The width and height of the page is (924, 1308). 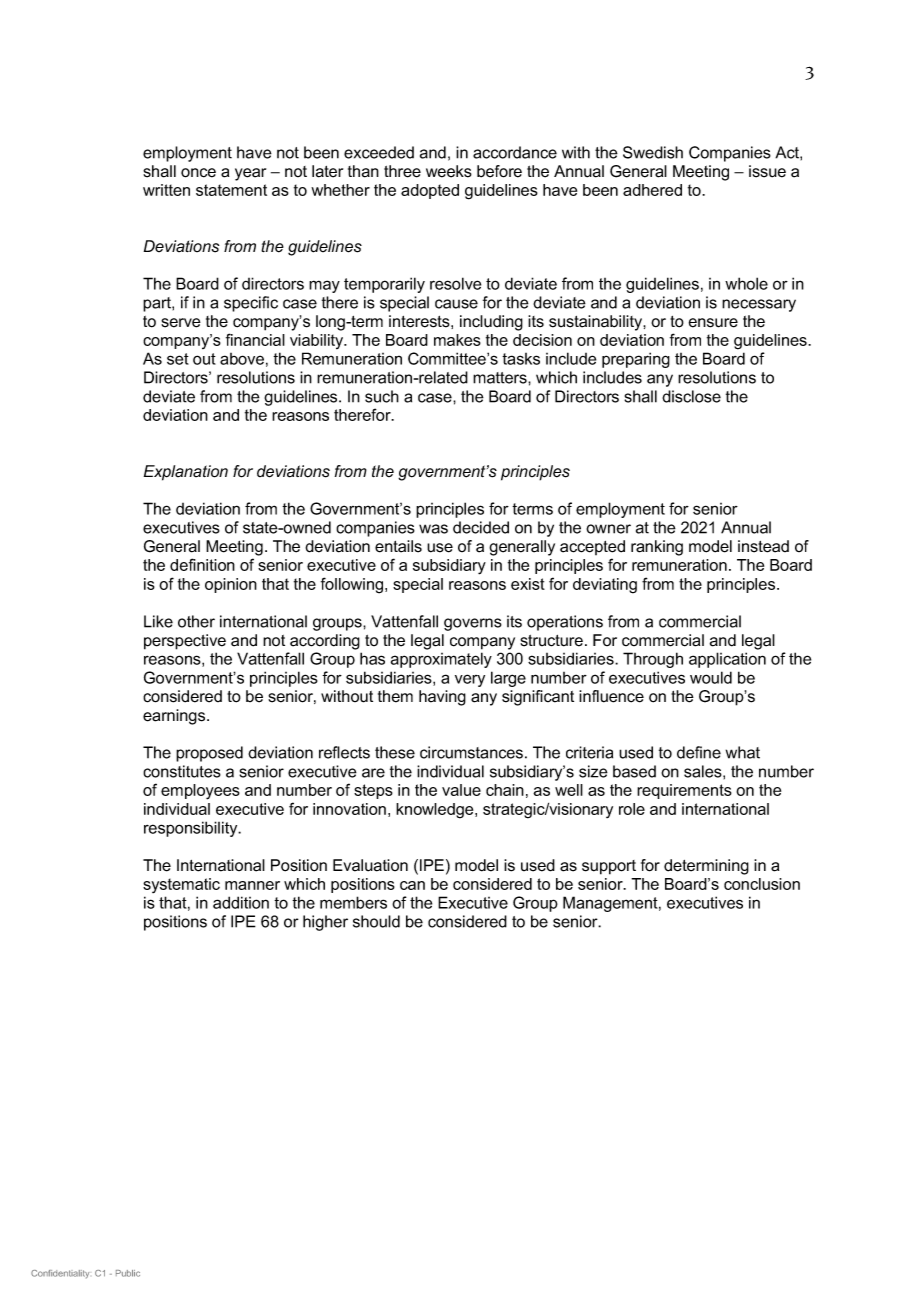 I want to click on conclusion, so click(x=762, y=884).
